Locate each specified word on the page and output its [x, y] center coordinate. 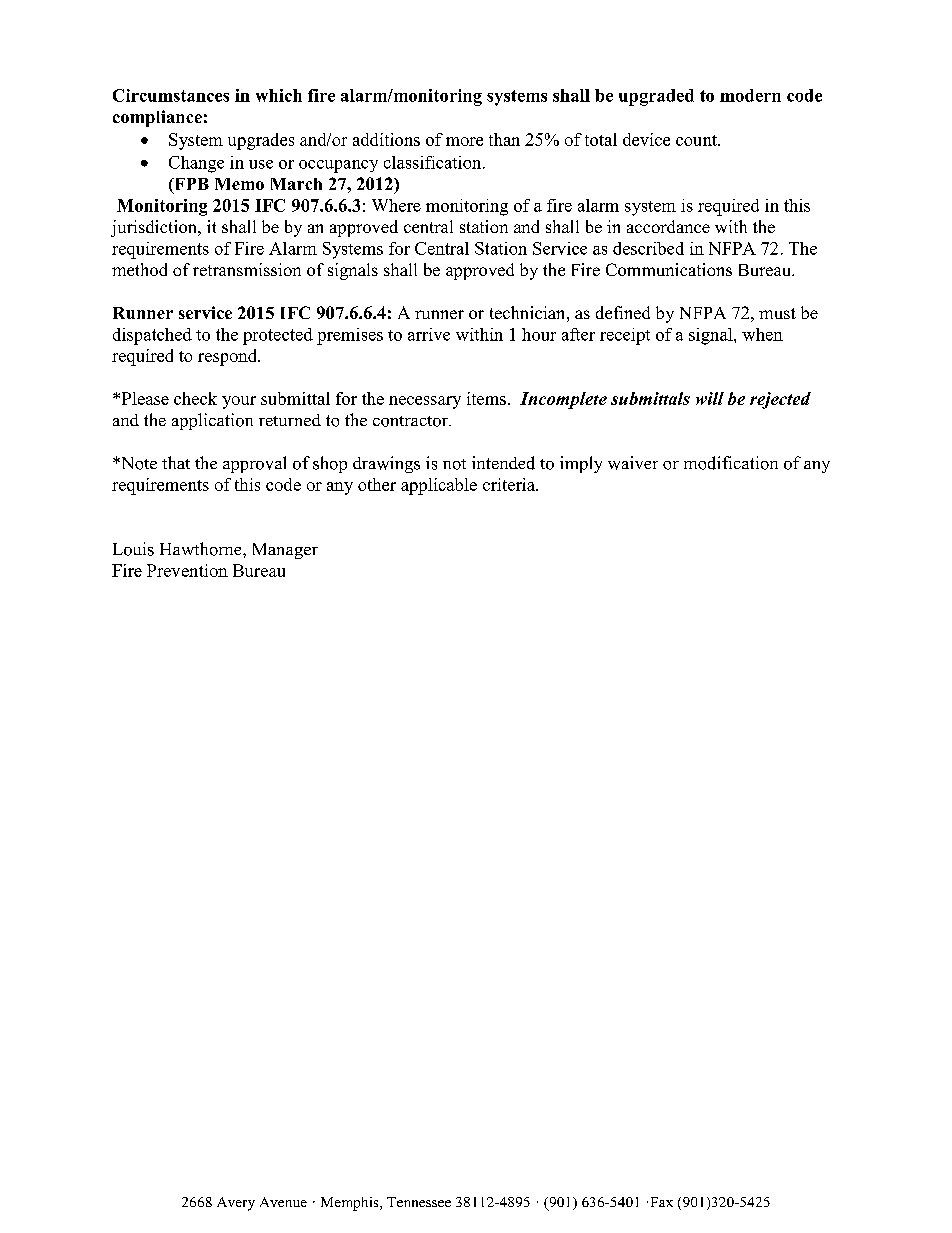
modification [731, 463]
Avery [236, 1204]
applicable [439, 486]
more [464, 141]
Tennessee [419, 1202]
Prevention [187, 570]
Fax [662, 1202]
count [697, 140]
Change [196, 164]
